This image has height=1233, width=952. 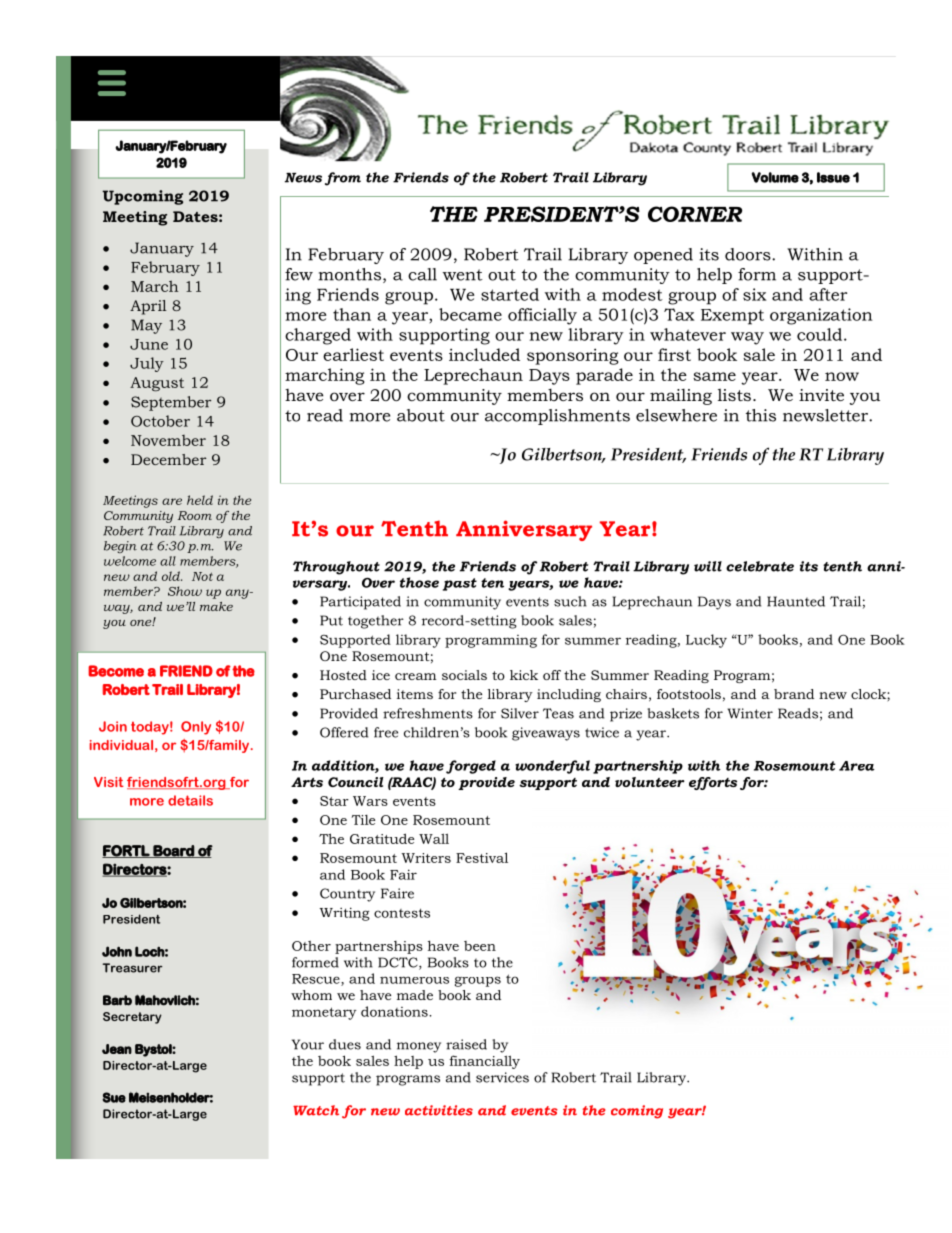 I want to click on efforts, so click(x=713, y=783).
